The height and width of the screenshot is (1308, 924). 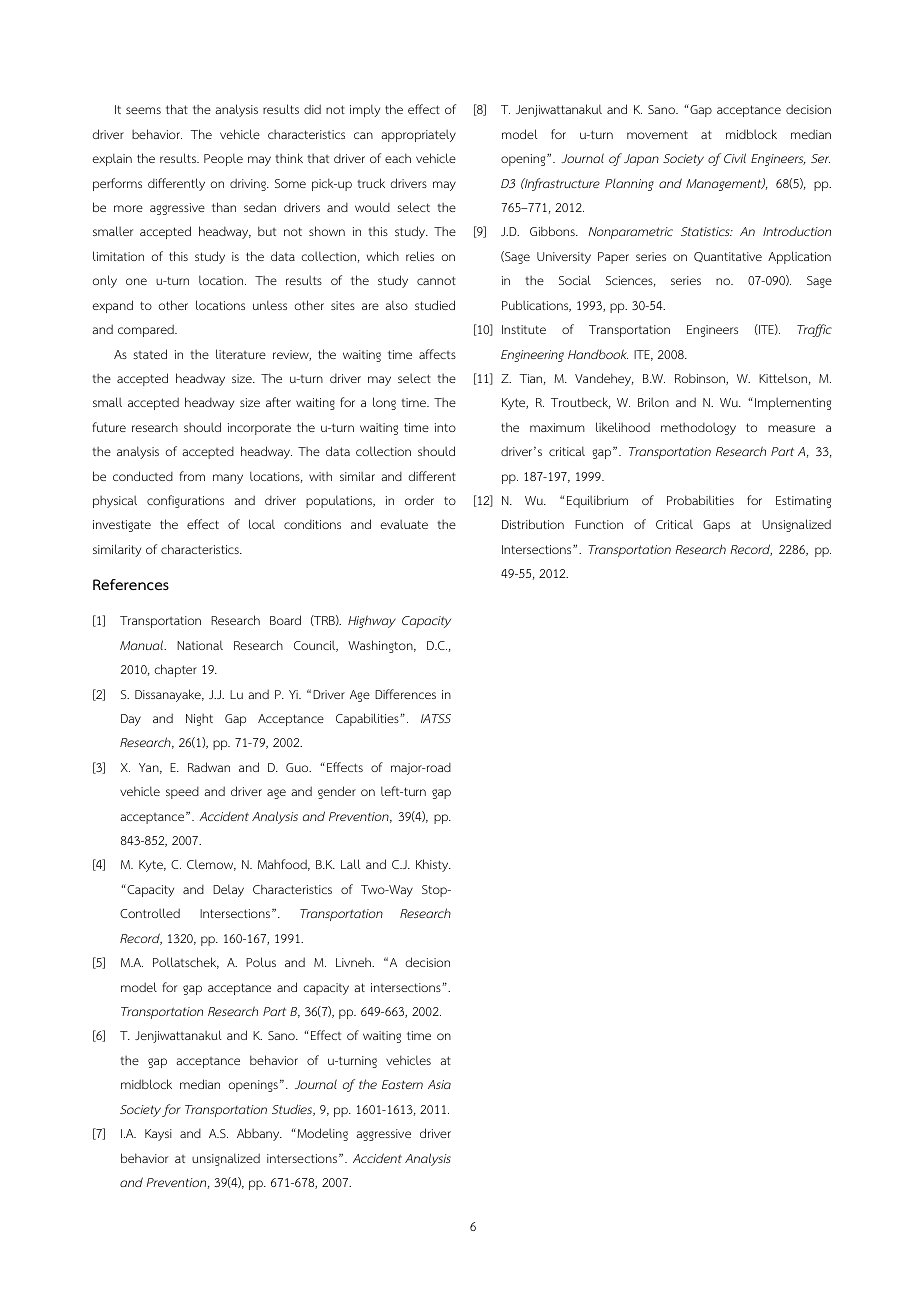 What do you see at coordinates (439, 1084) in the screenshot?
I see `Asia` at bounding box center [439, 1084].
